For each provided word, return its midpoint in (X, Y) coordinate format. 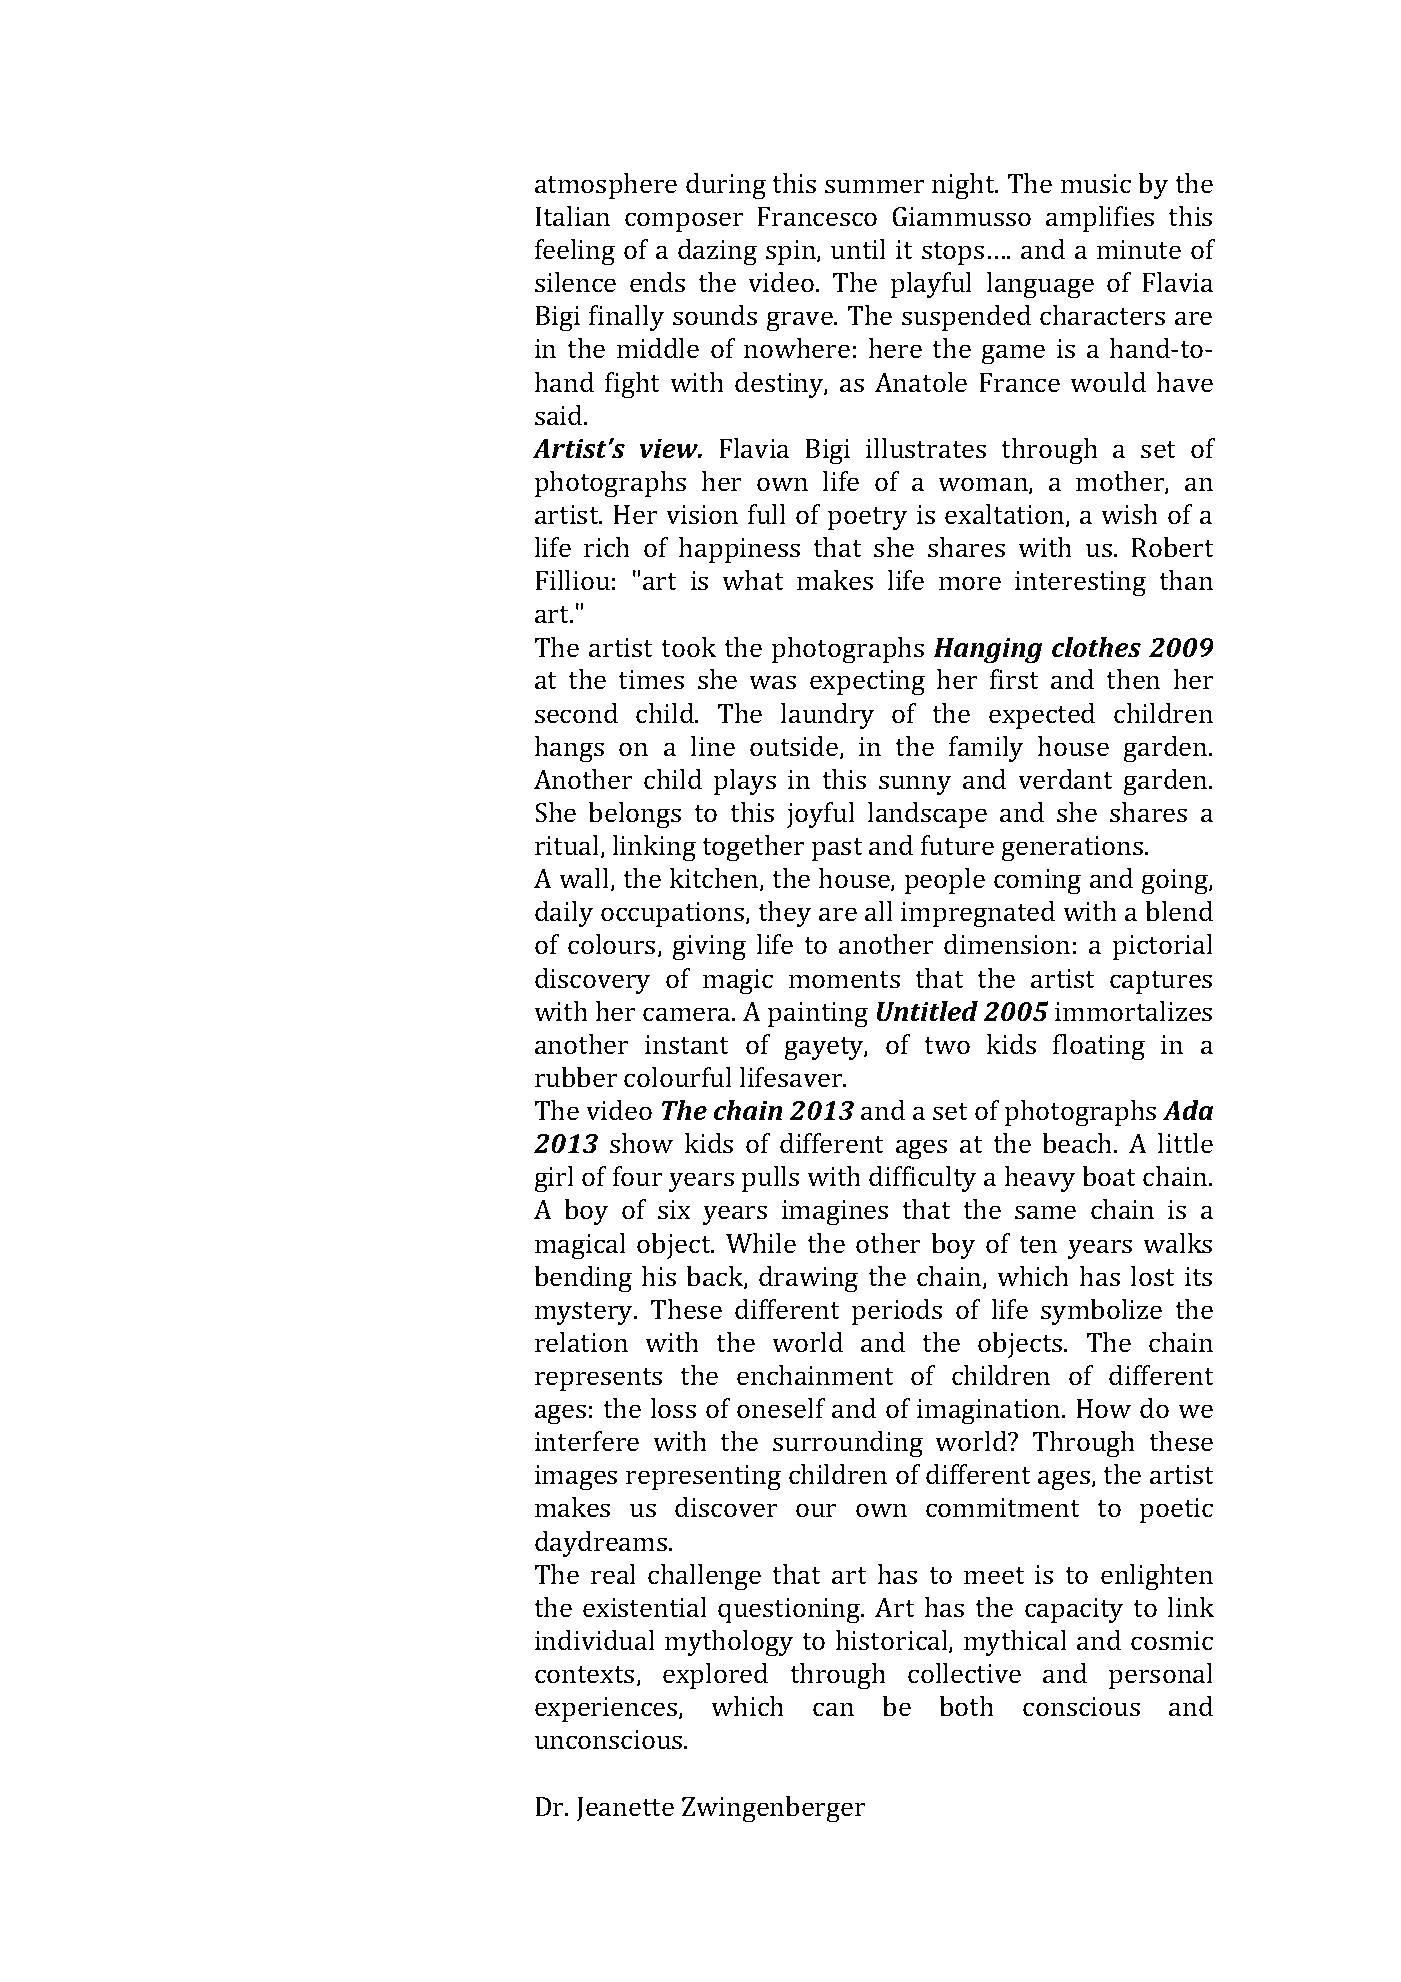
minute (1139, 250)
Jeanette (625, 1809)
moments (844, 980)
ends (657, 282)
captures (1161, 982)
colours (613, 945)
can (833, 1709)
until (858, 249)
